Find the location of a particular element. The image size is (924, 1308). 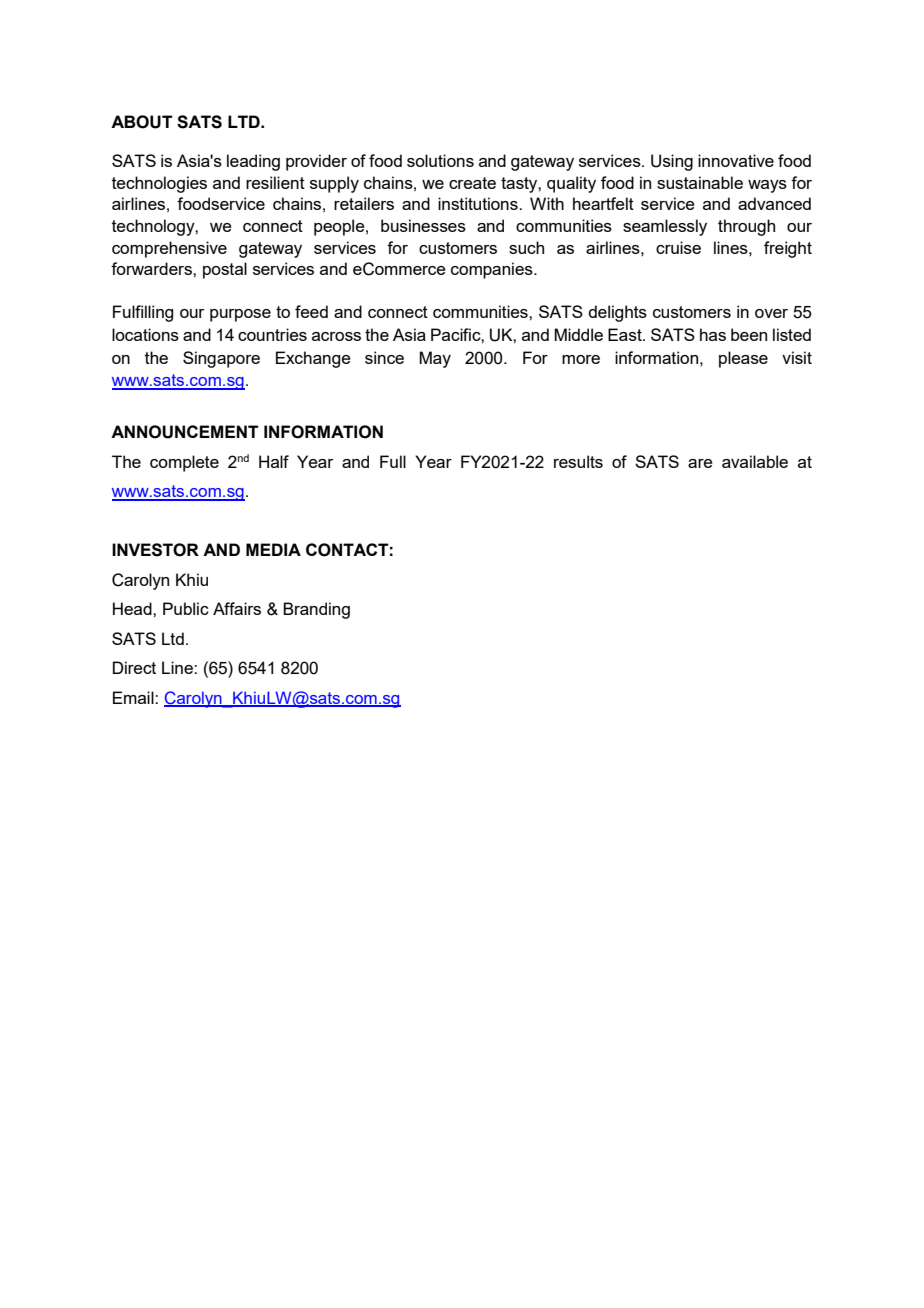

solutions is located at coordinates (440, 160).
